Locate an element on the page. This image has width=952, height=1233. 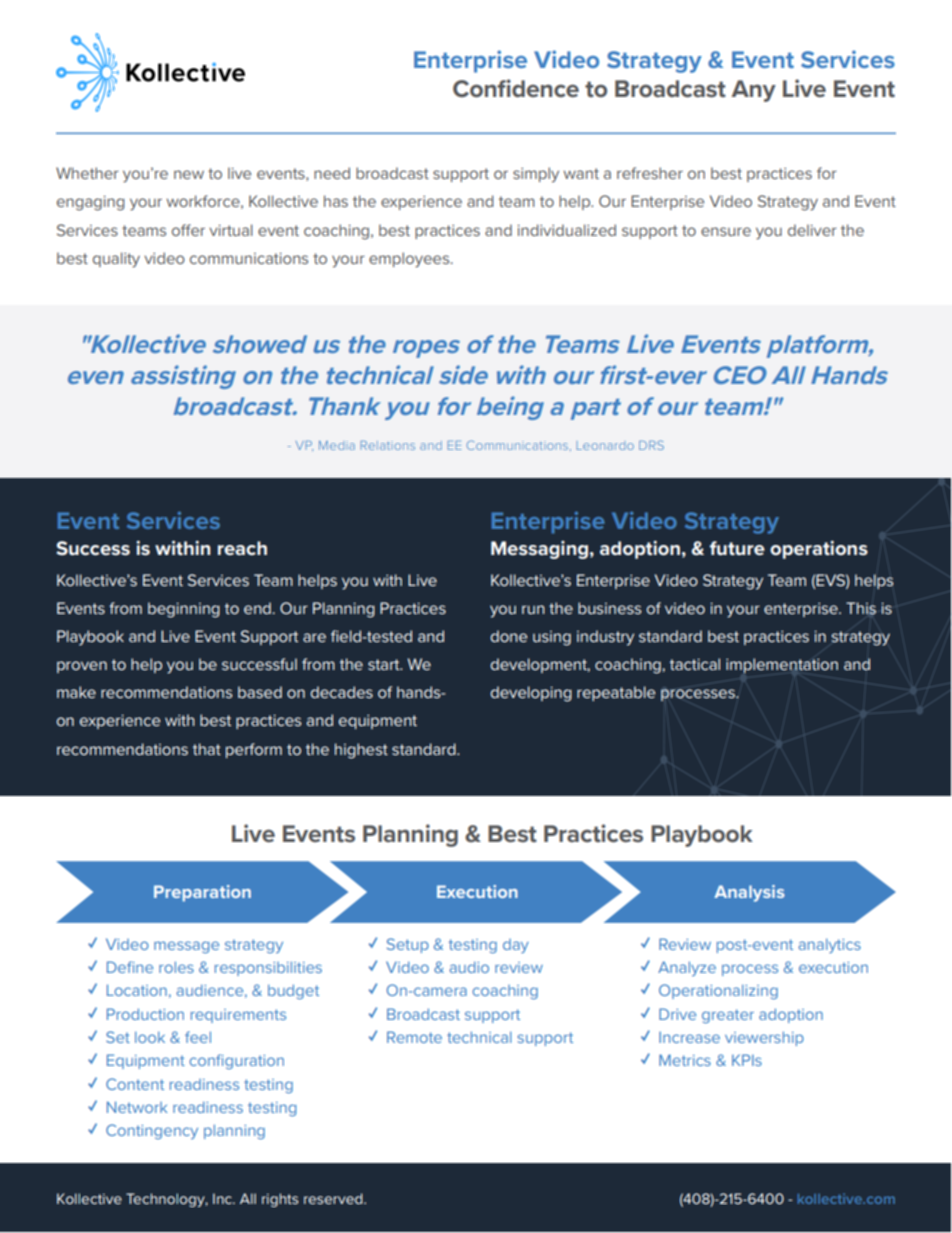
Messaging is located at coordinates (539, 550).
